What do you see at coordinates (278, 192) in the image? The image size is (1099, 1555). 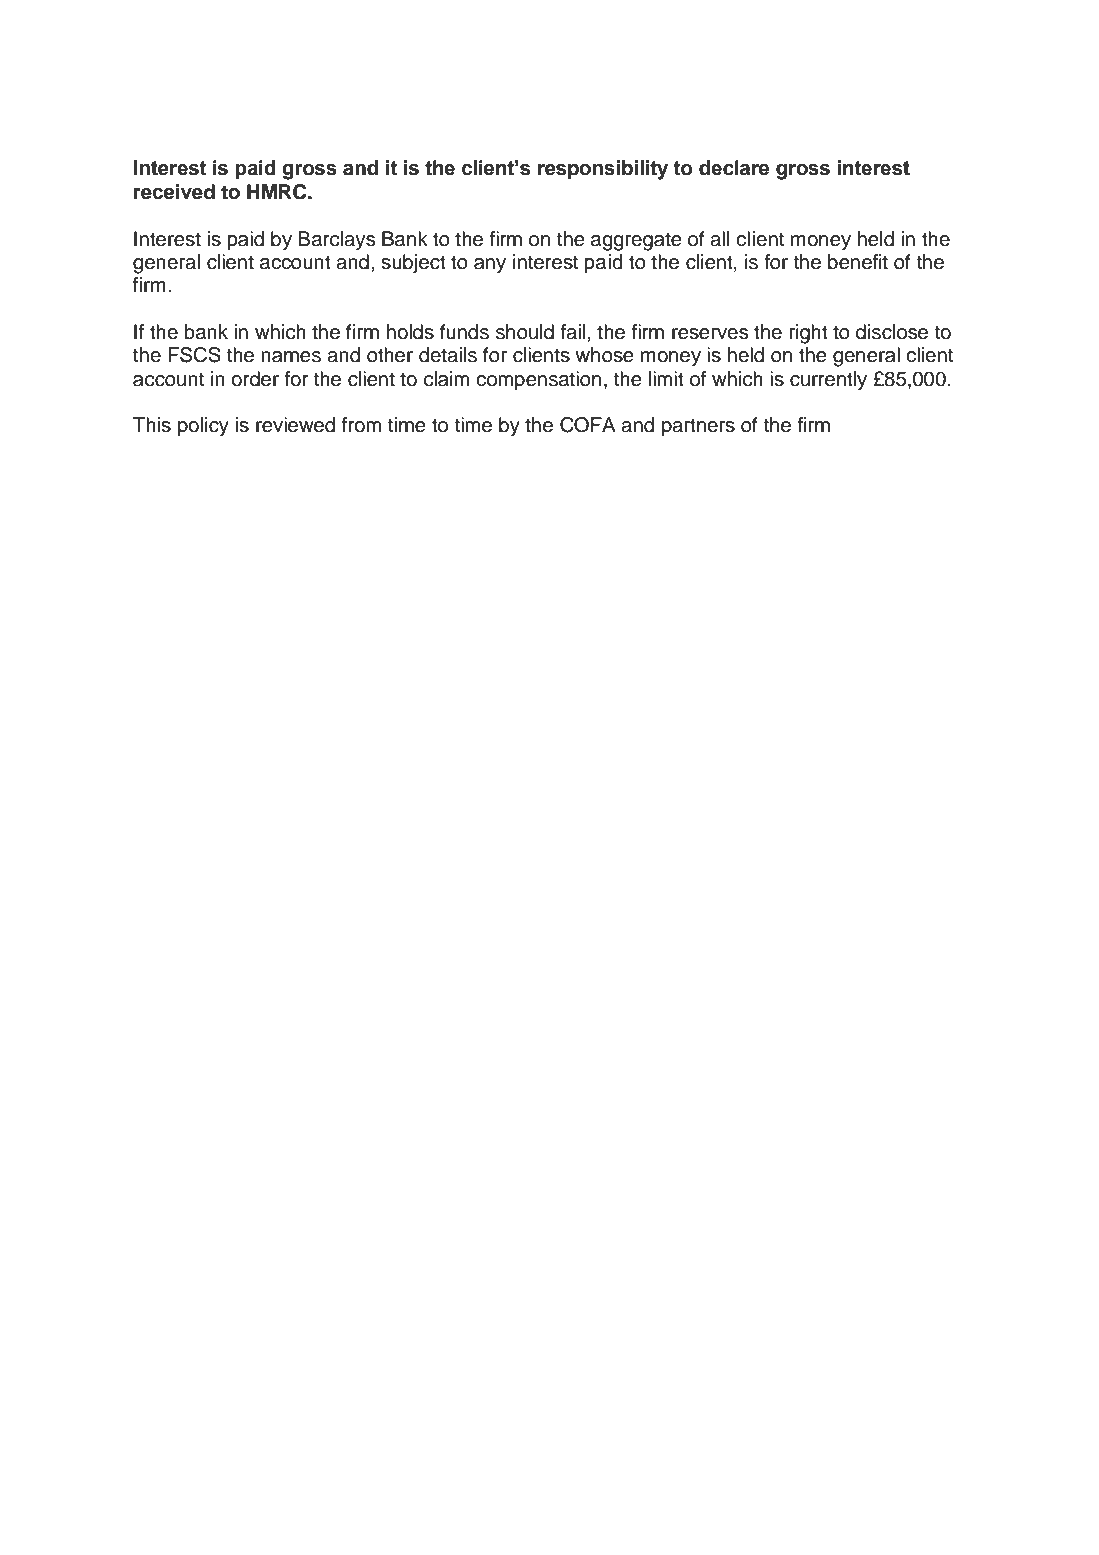 I see `HMRC` at bounding box center [278, 192].
